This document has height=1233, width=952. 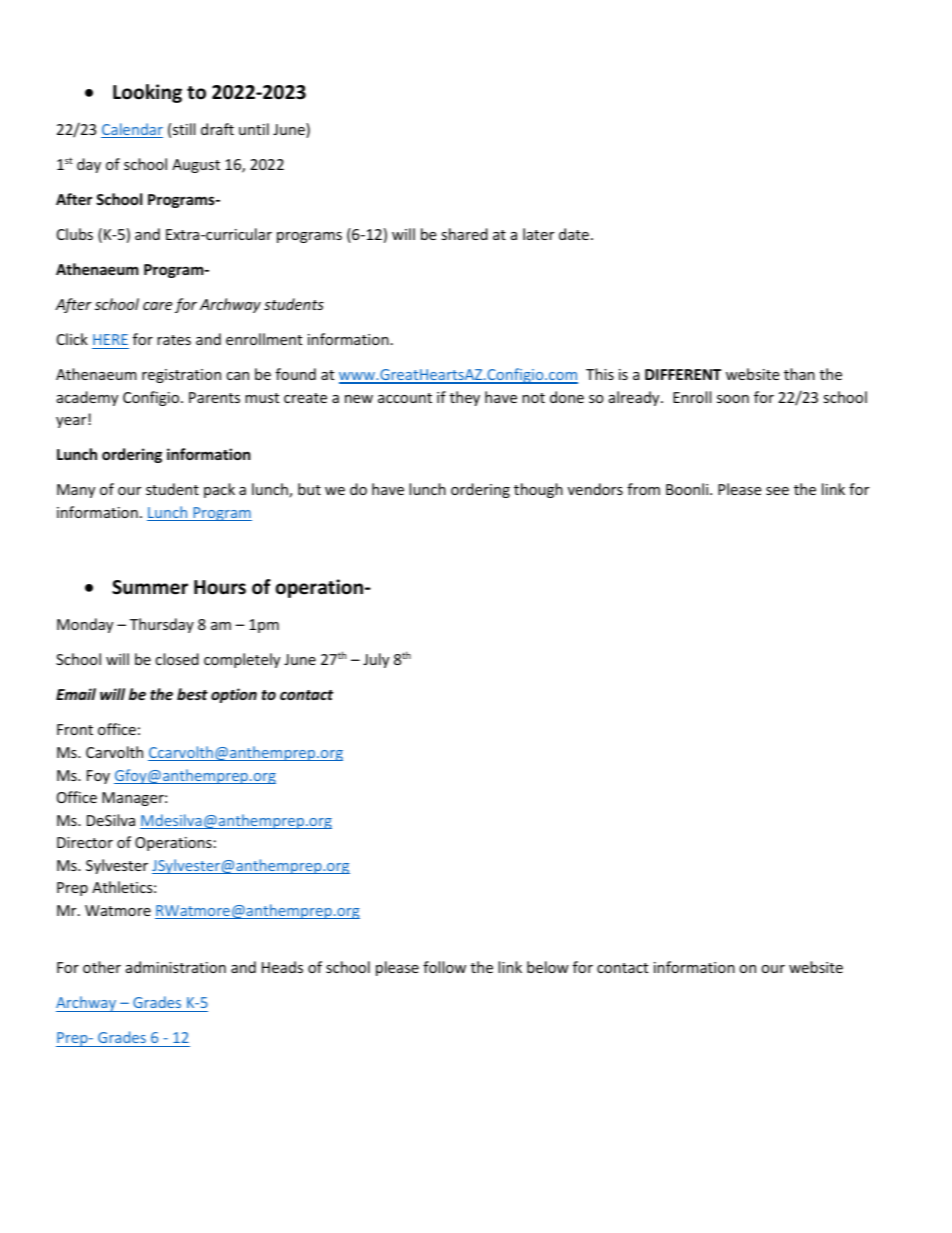 I want to click on account, so click(x=405, y=398).
